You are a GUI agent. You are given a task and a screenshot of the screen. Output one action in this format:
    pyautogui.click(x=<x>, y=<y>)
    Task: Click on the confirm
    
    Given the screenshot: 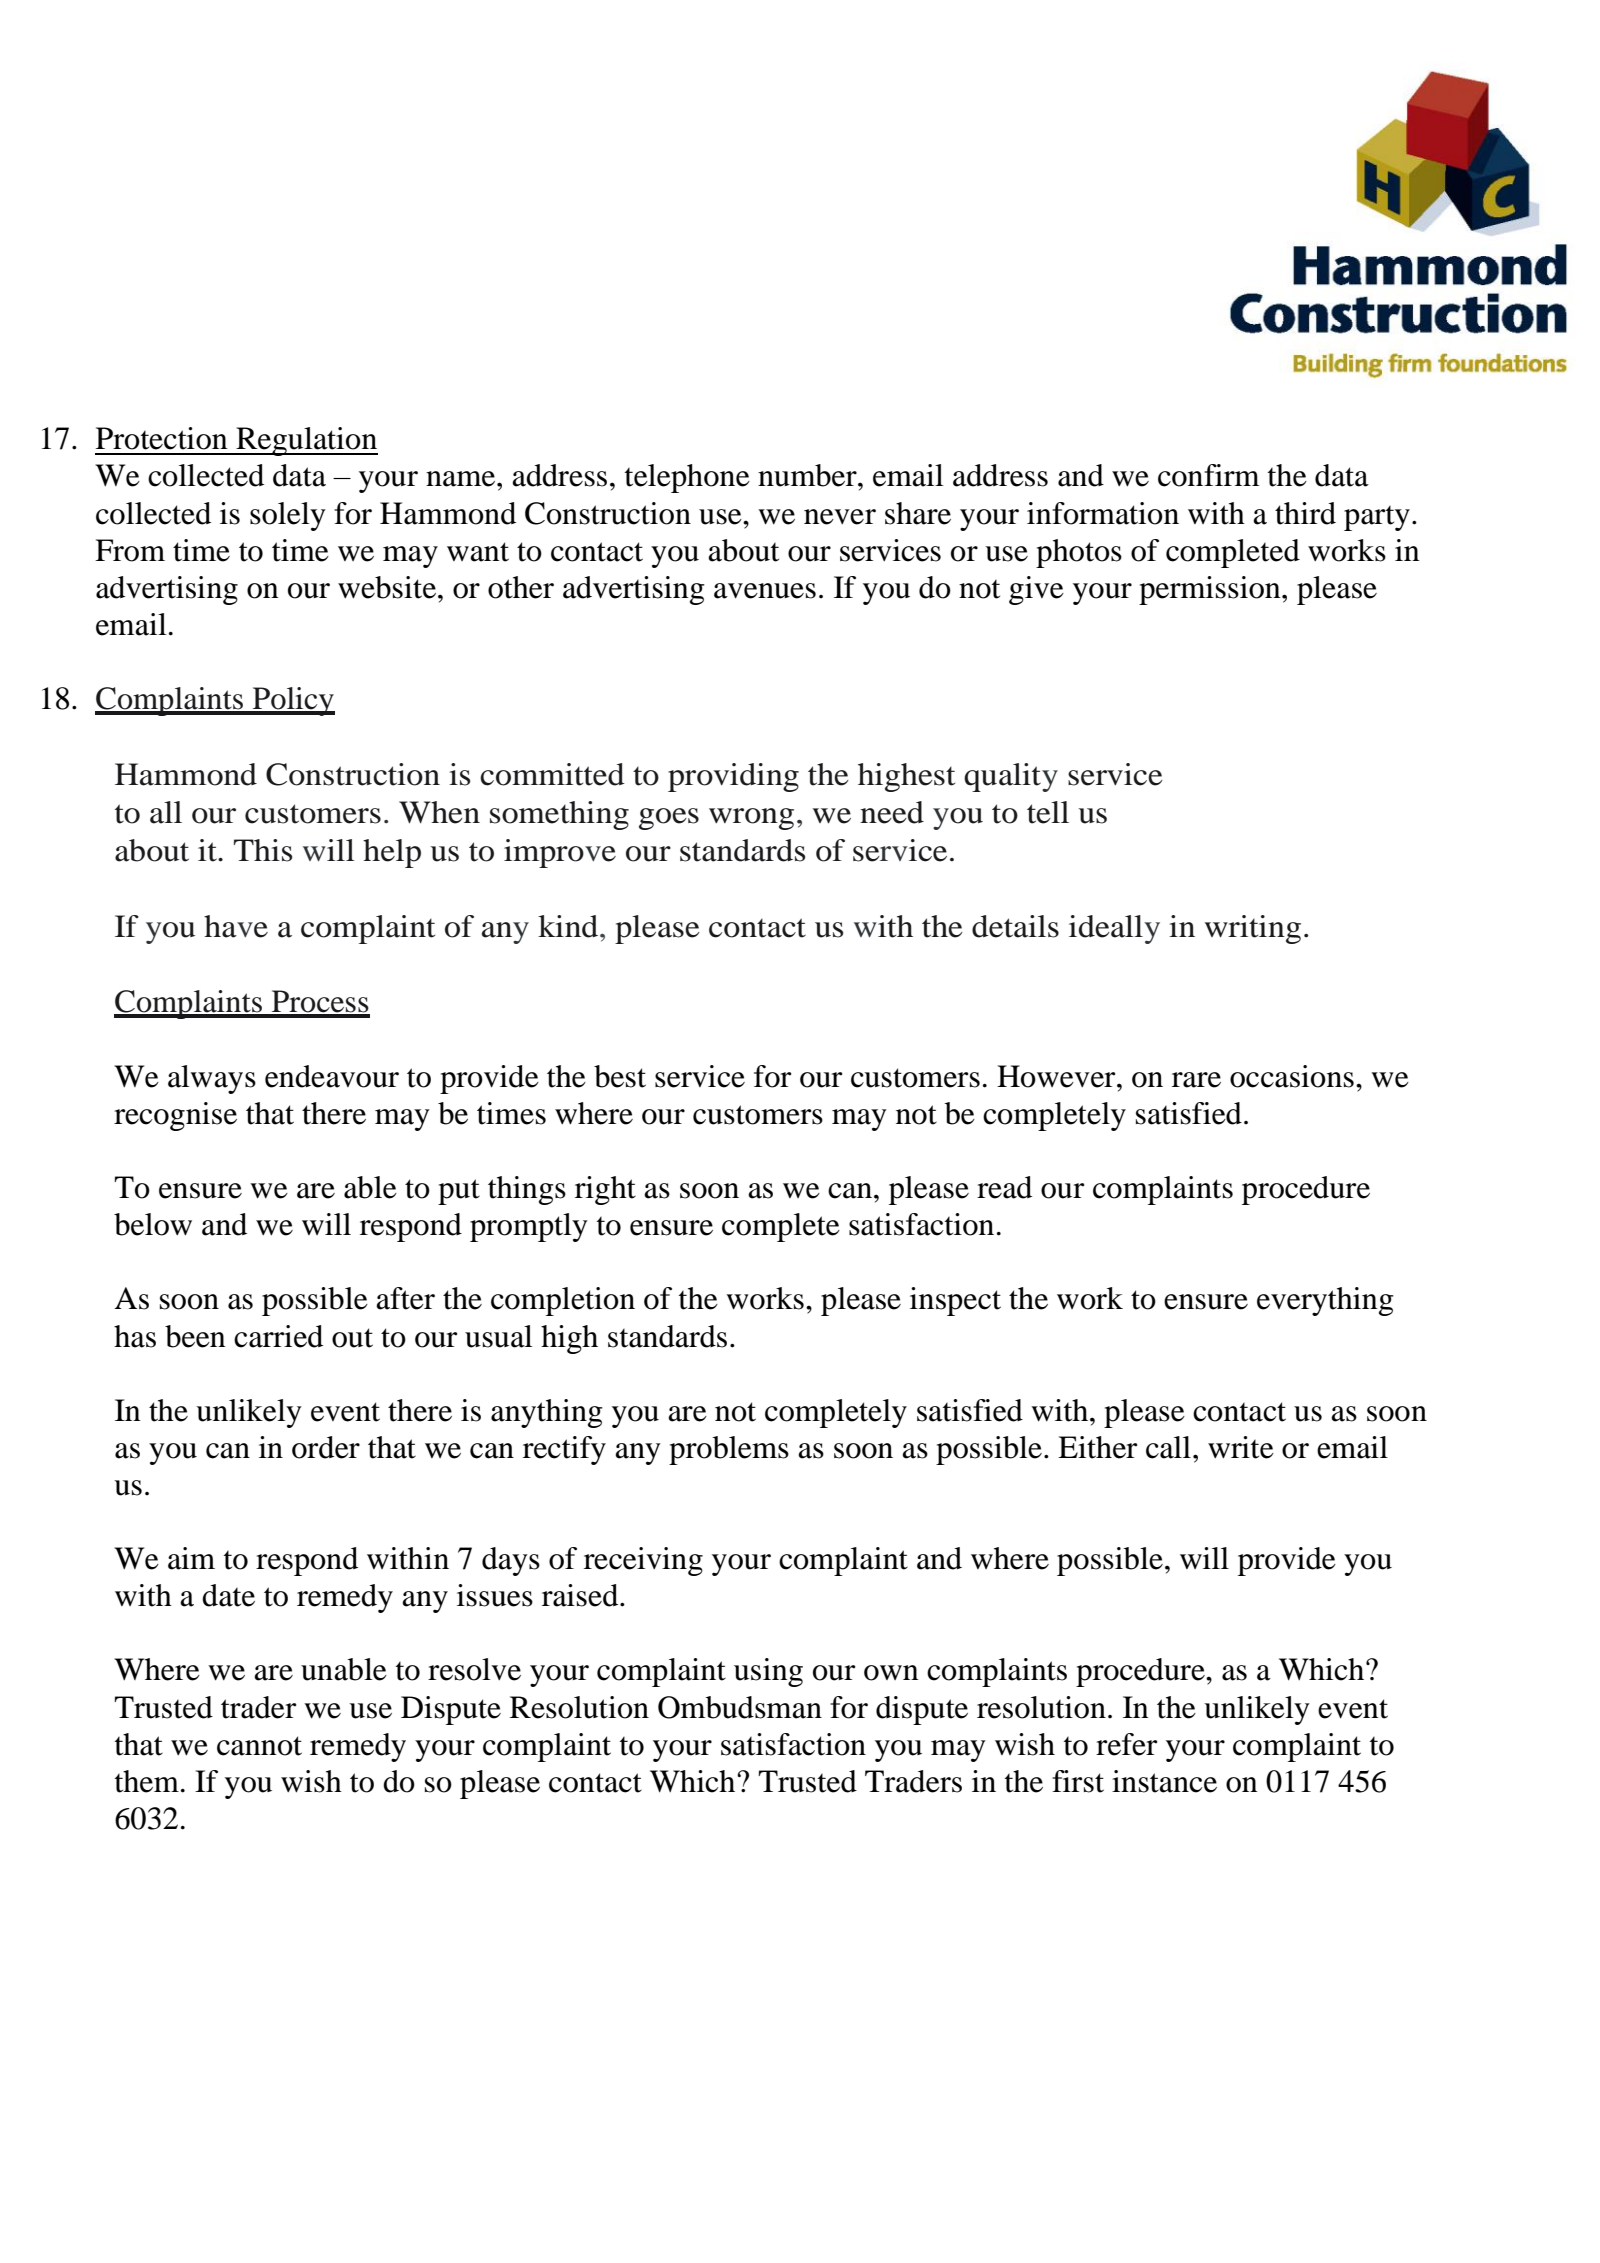 What is the action you would take?
    pyautogui.click(x=1209, y=475)
